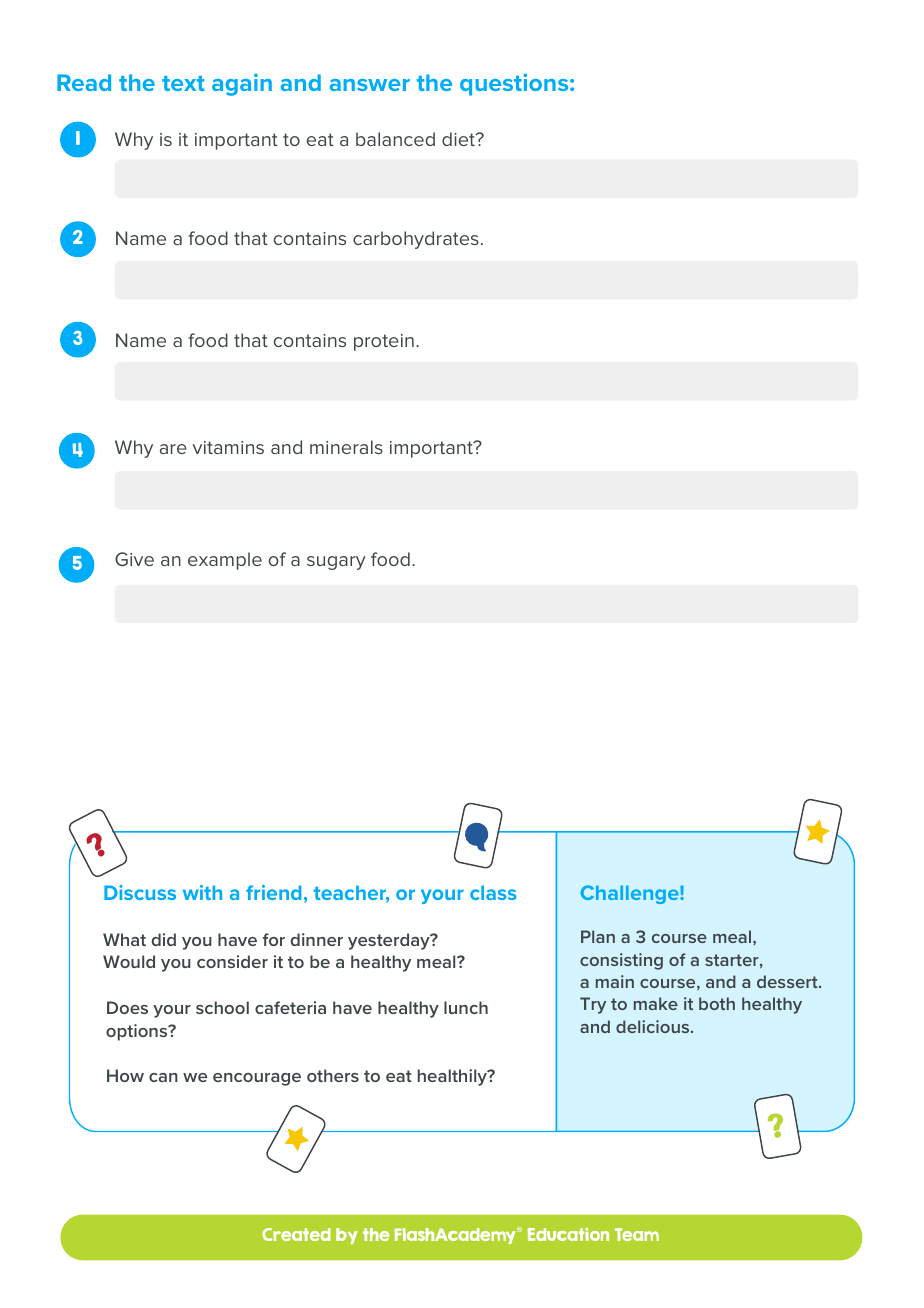 The image size is (924, 1308). Describe the element at coordinates (183, 83) in the screenshot. I see `text` at that location.
